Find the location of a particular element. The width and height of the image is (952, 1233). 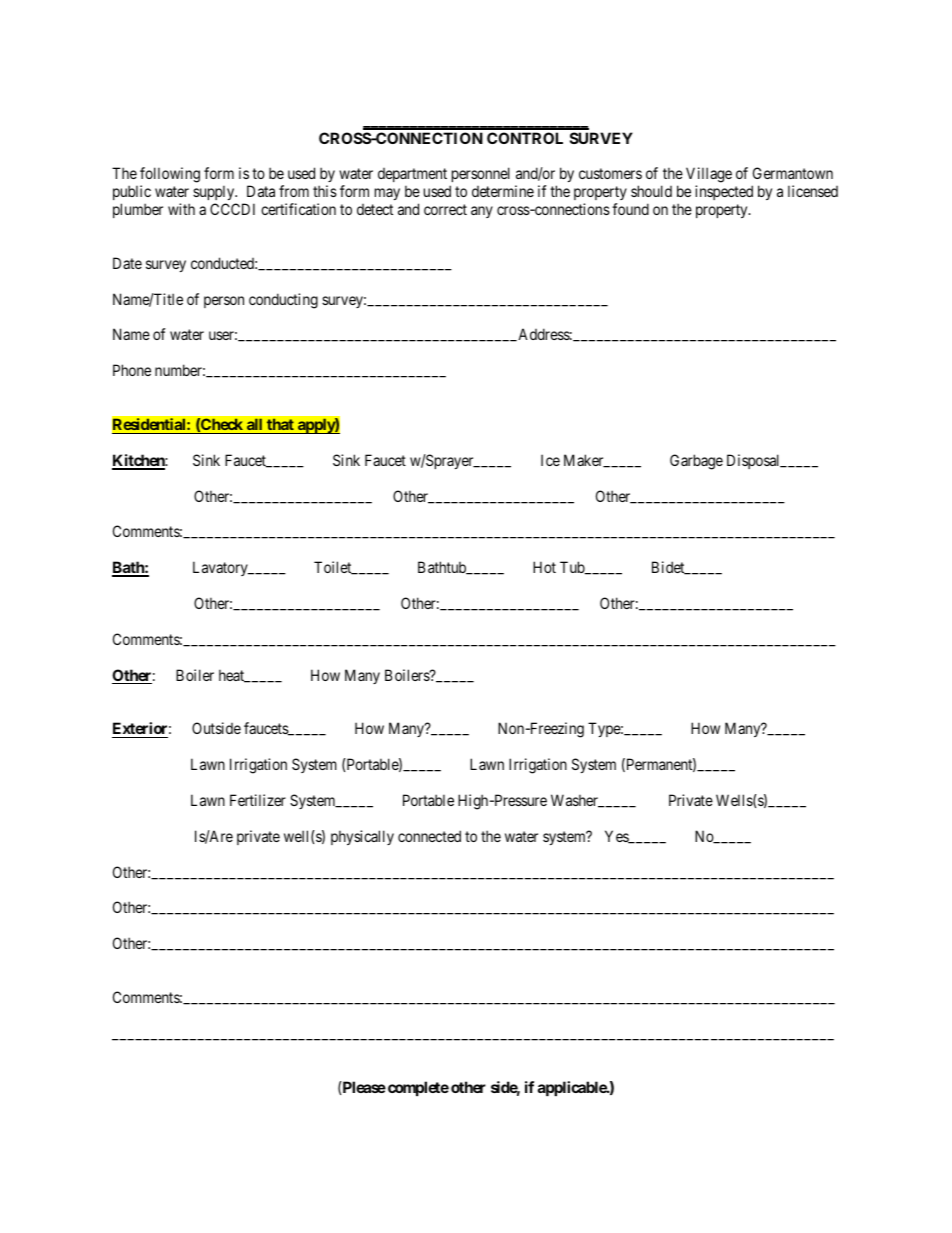

Garbage is located at coordinates (696, 462).
